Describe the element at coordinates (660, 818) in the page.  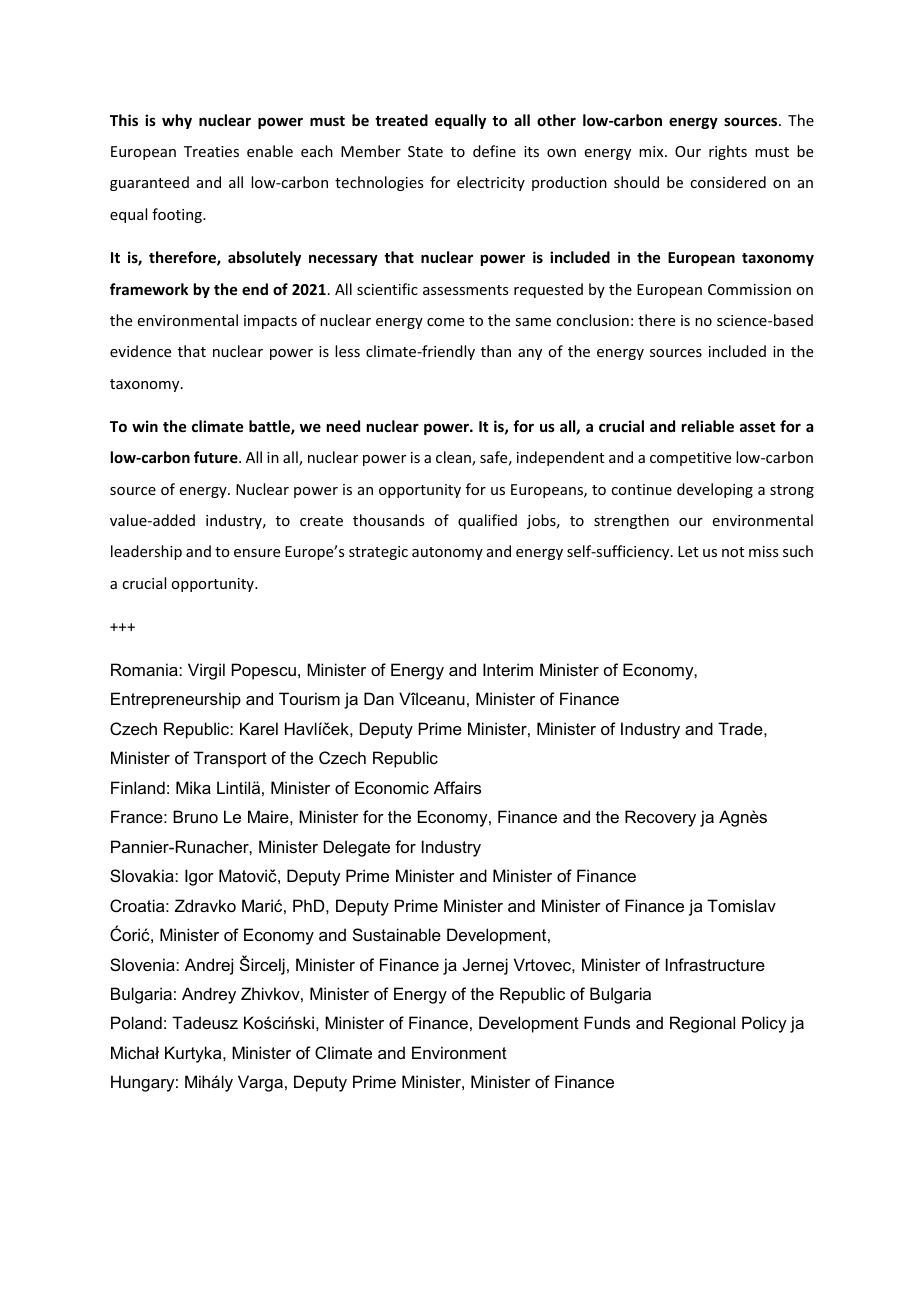
I see `Recovery` at that location.
